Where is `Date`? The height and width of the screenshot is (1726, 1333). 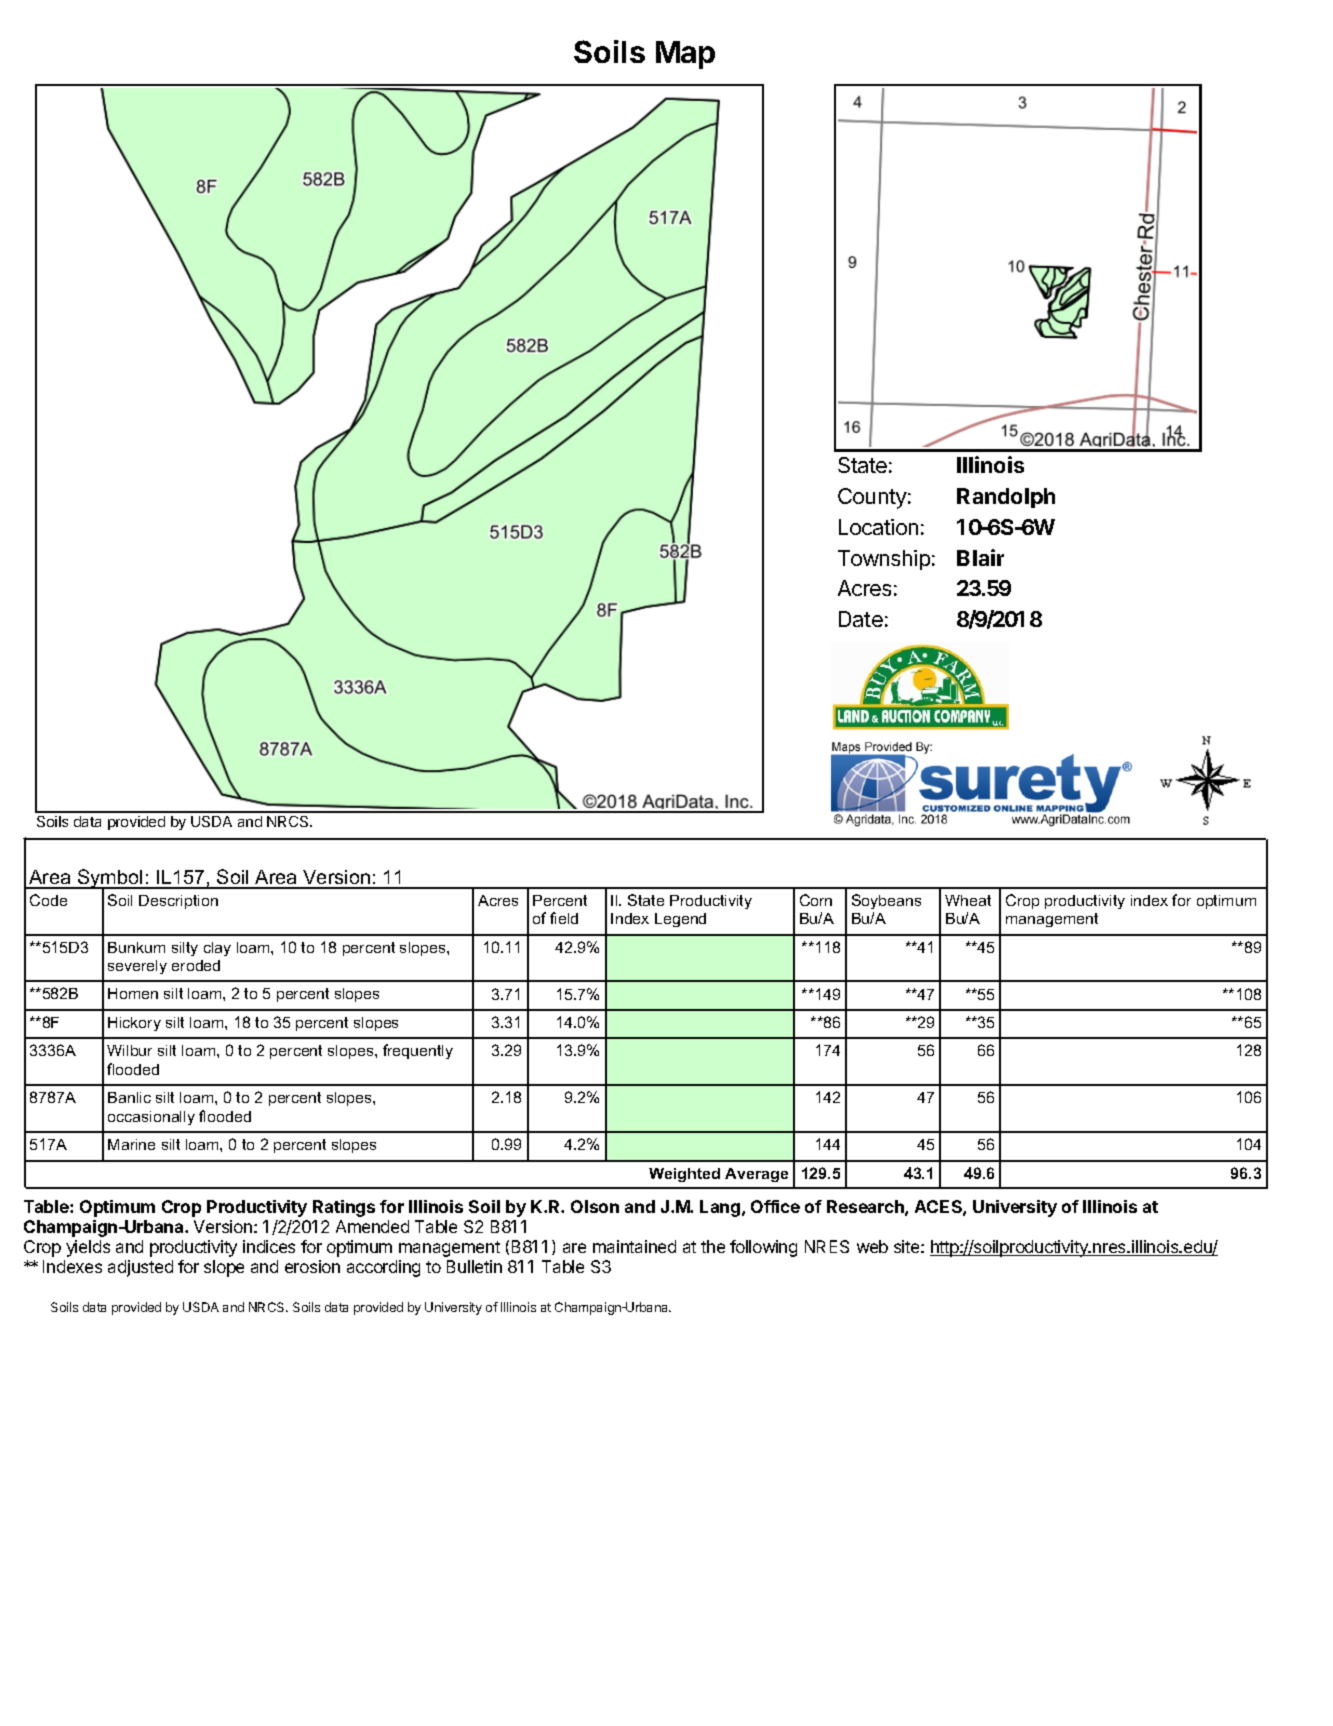 Date is located at coordinates (861, 619).
